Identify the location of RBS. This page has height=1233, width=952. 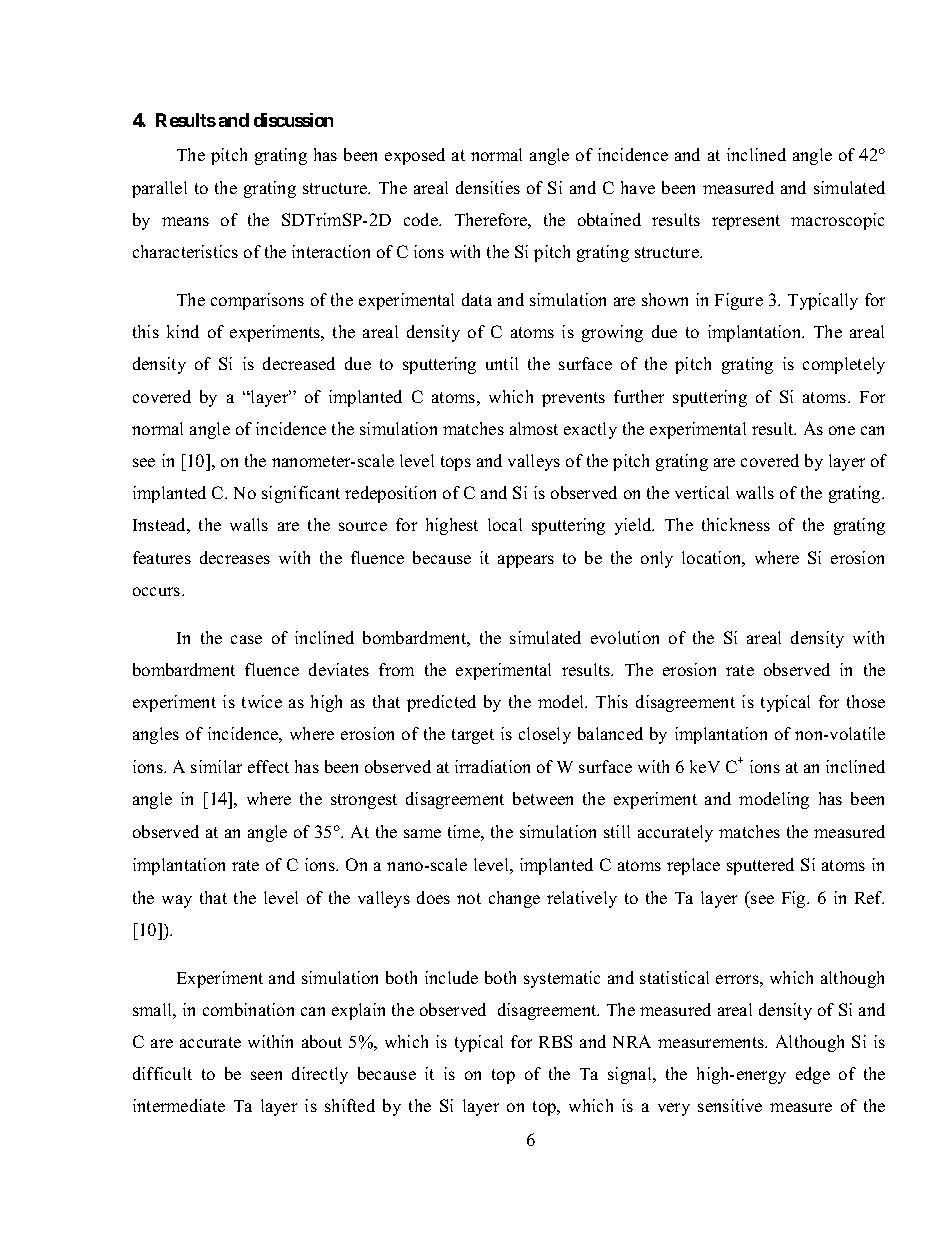
(555, 1041).
